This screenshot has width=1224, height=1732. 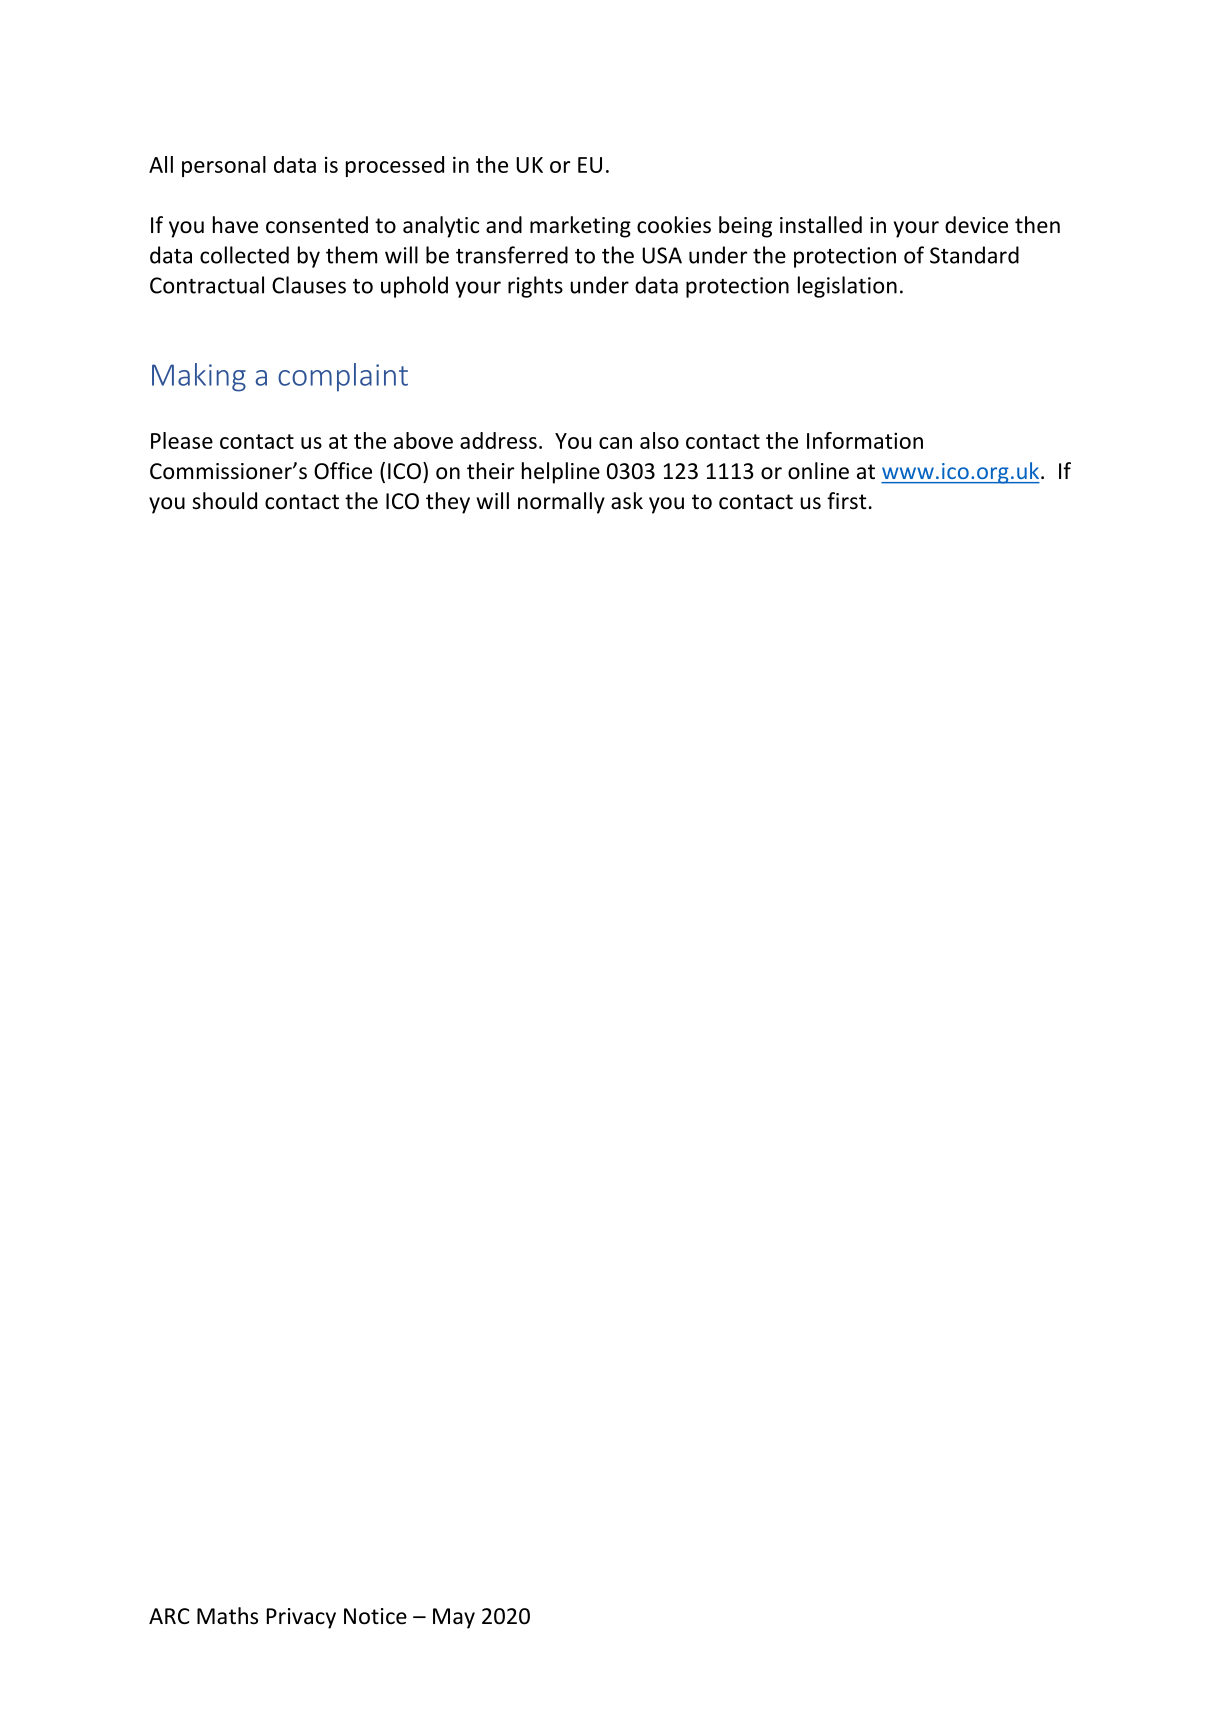 I want to click on have, so click(x=235, y=225).
